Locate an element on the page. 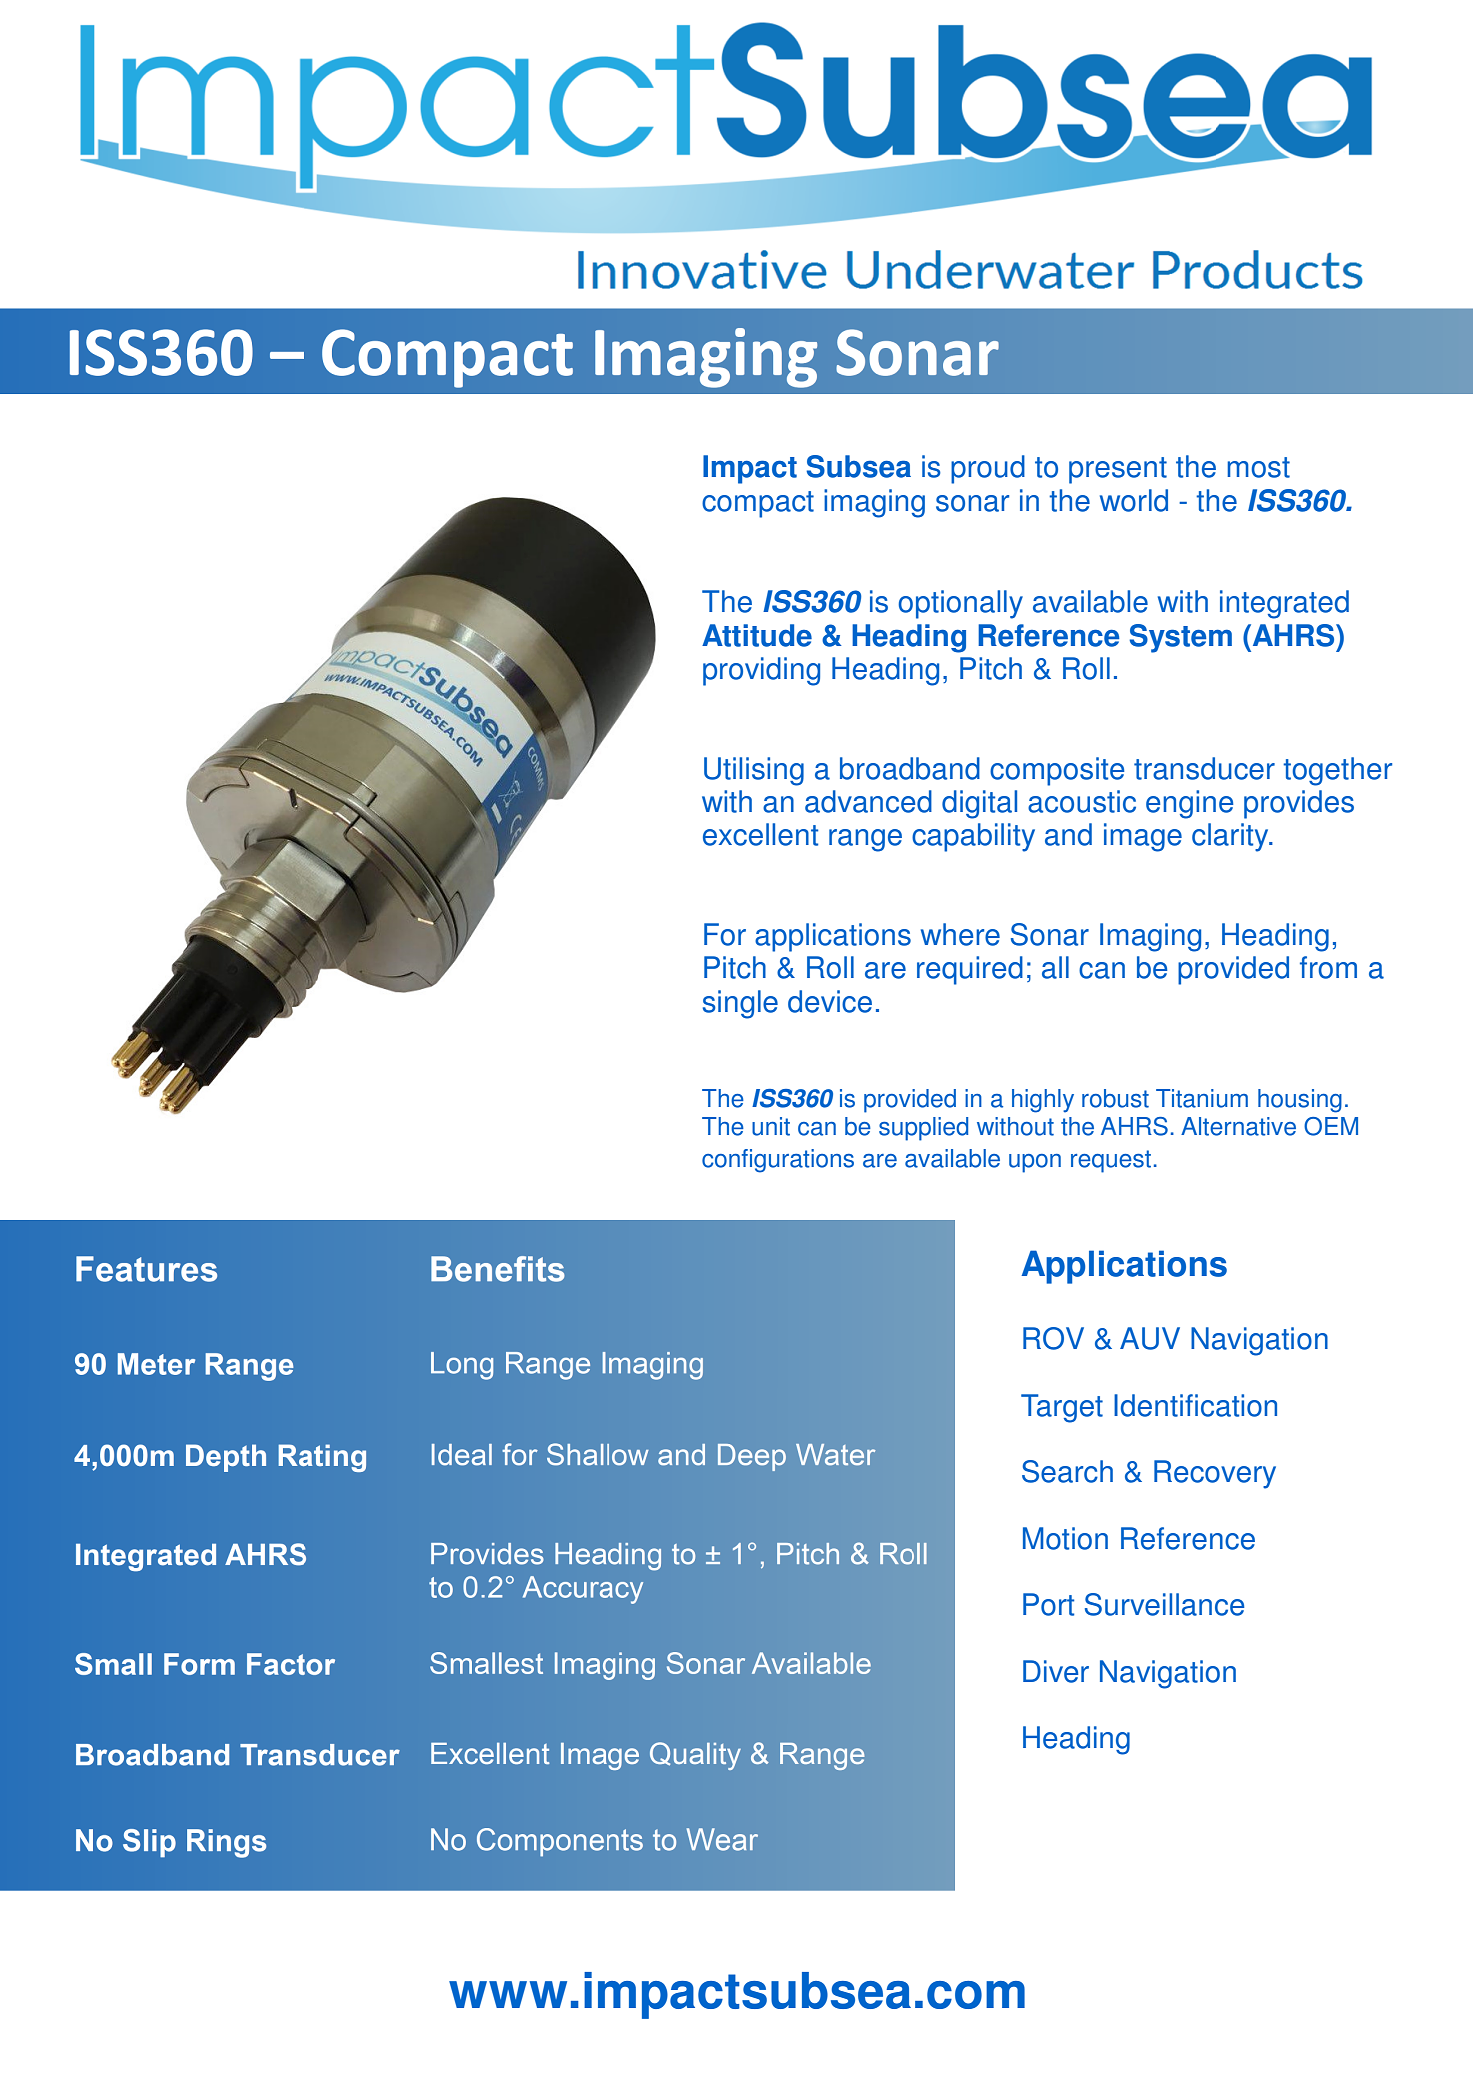 The height and width of the page is (2084, 1473). proud is located at coordinates (988, 469).
